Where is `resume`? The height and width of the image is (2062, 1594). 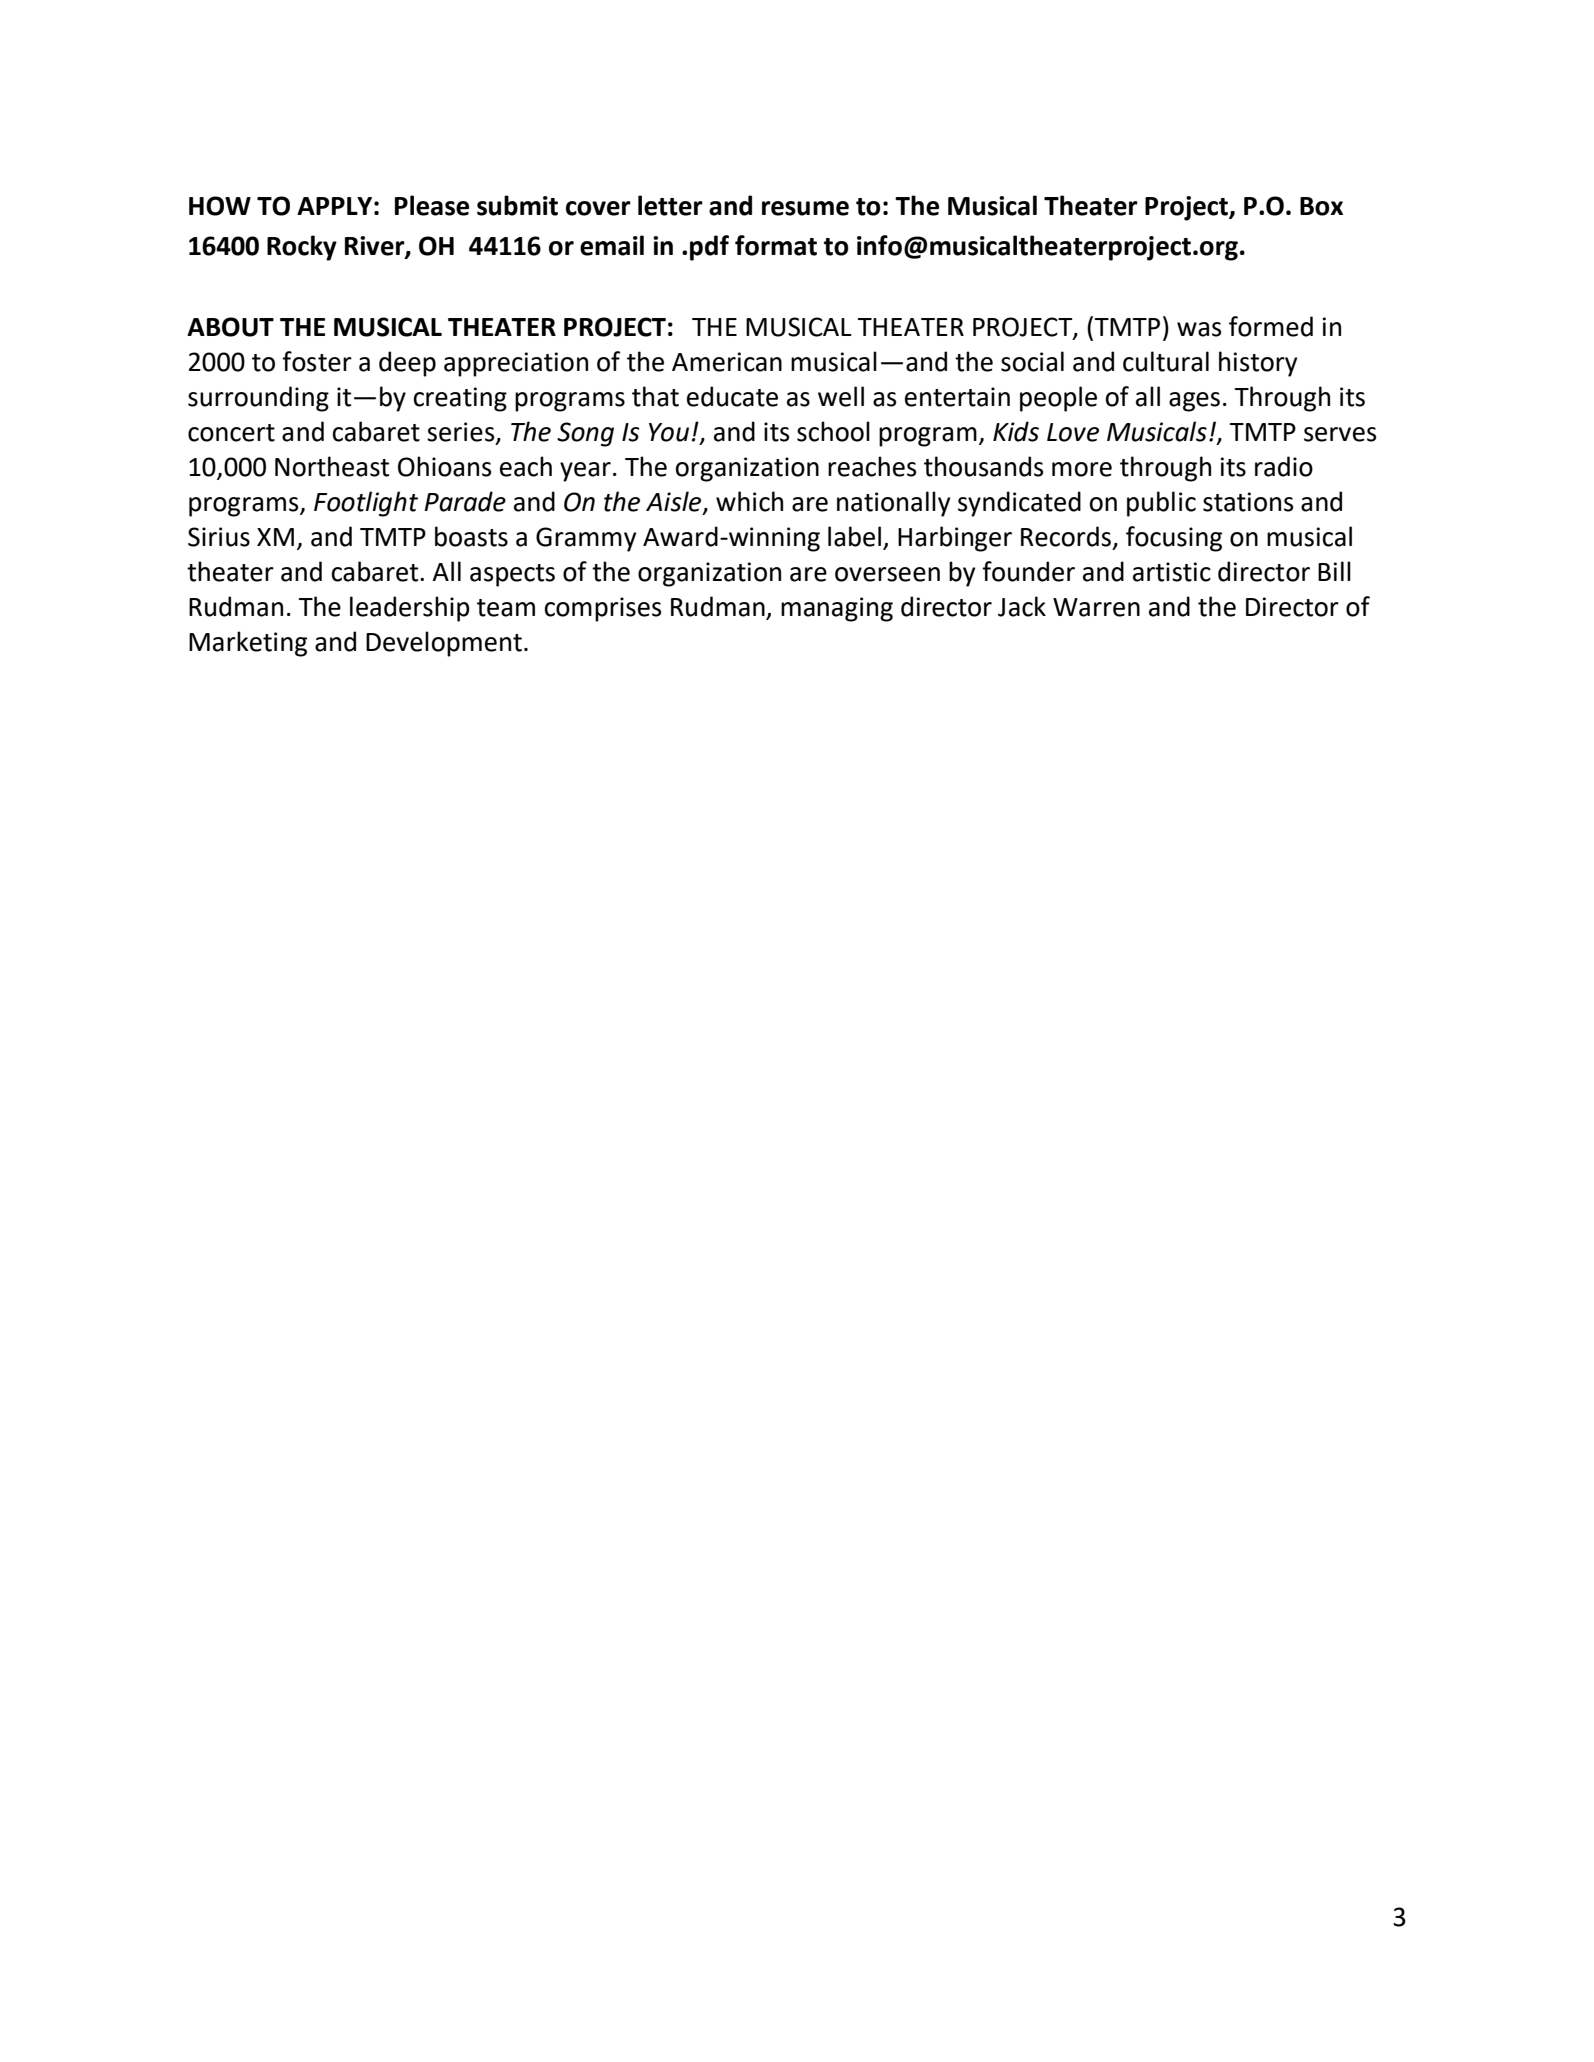 resume is located at coordinates (805, 208).
